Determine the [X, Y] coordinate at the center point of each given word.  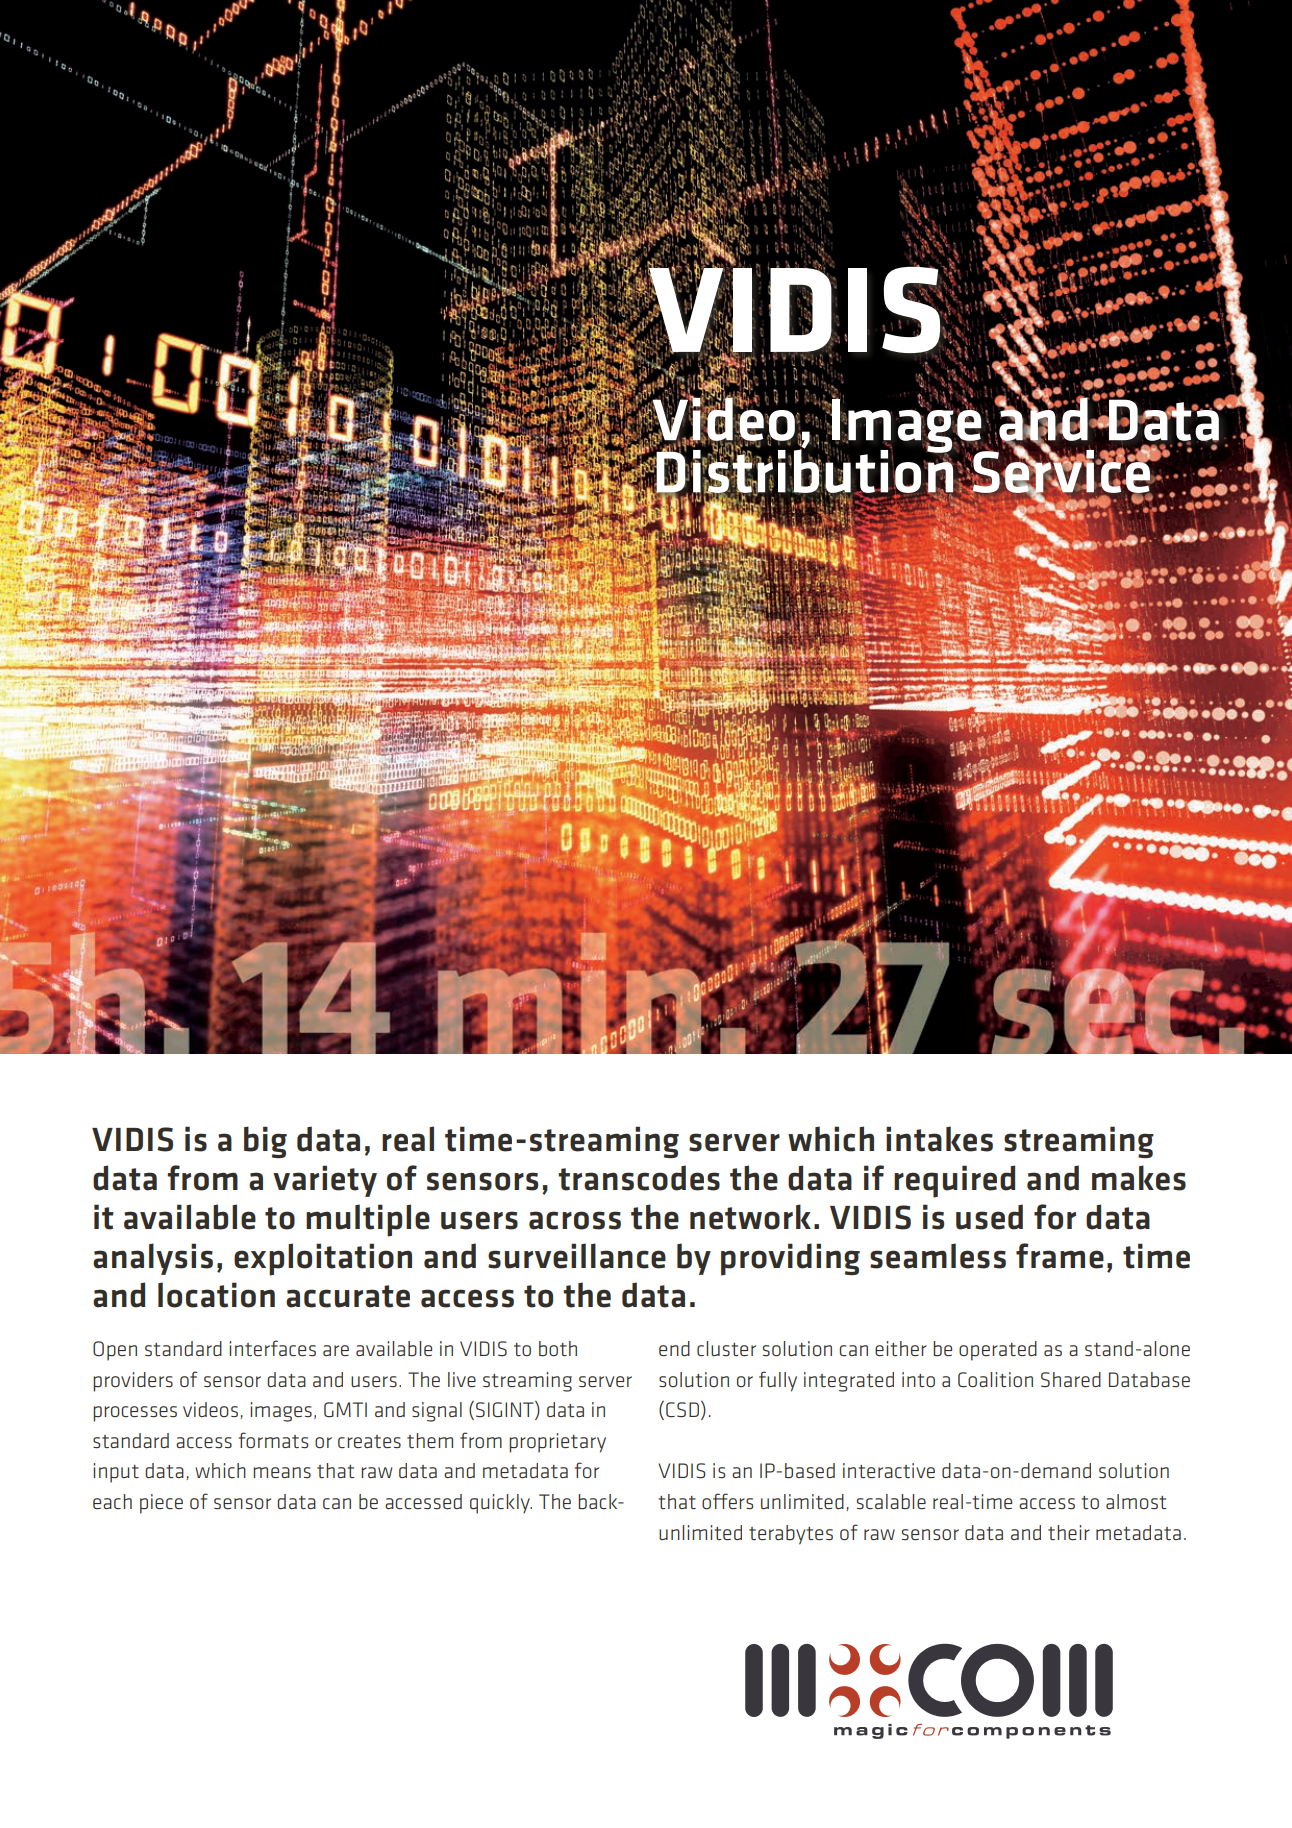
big [265, 1142]
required [954, 1181]
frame [1060, 1256]
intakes [939, 1139]
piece [161, 1504]
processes [135, 1414]
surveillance [577, 1256]
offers [727, 1501]
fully [778, 1381]
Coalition [995, 1379]
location [216, 1295]
